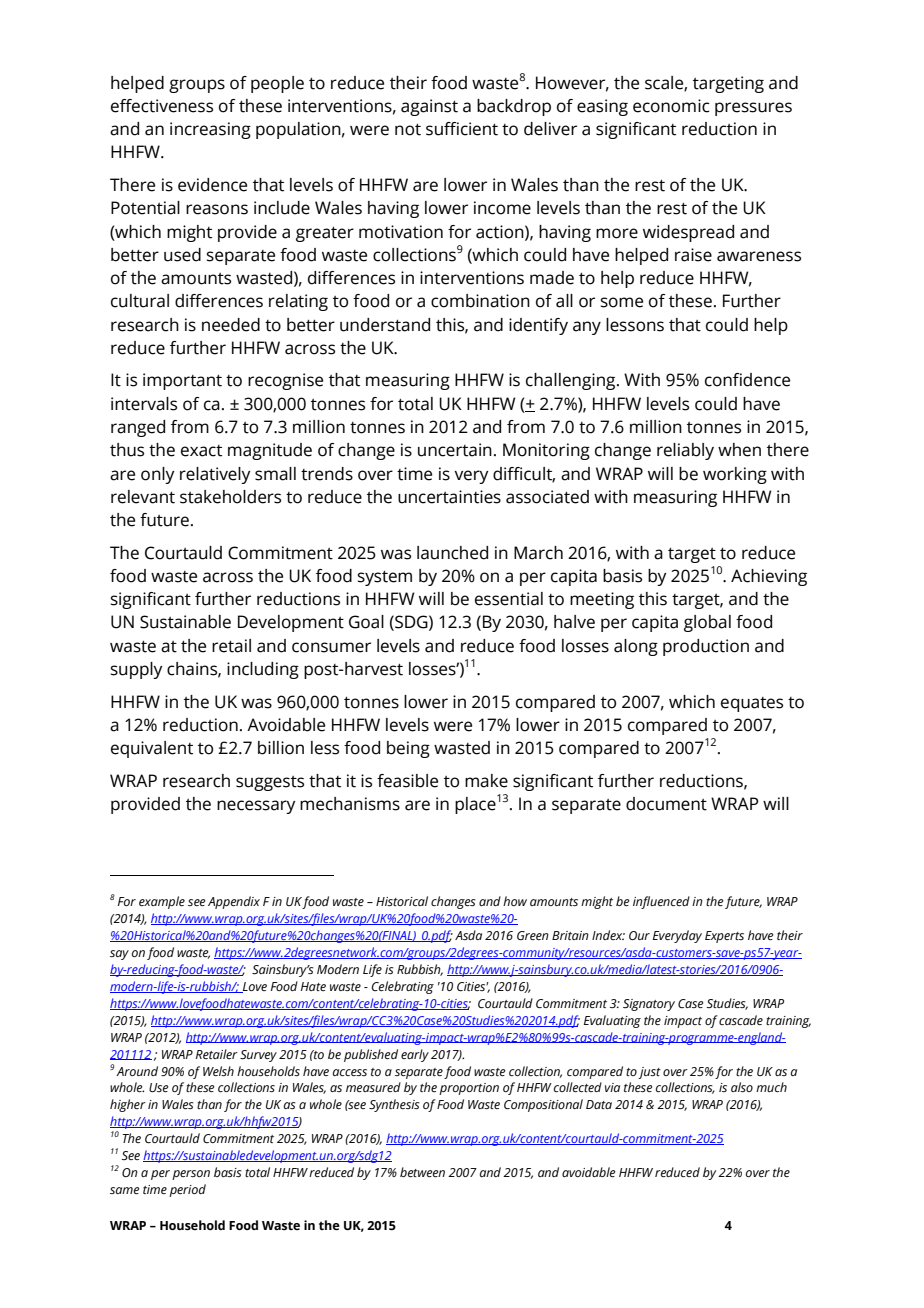 The height and width of the document is (1308, 924). Describe the element at coordinates (685, 451) in the document. I see `reliably` at that location.
